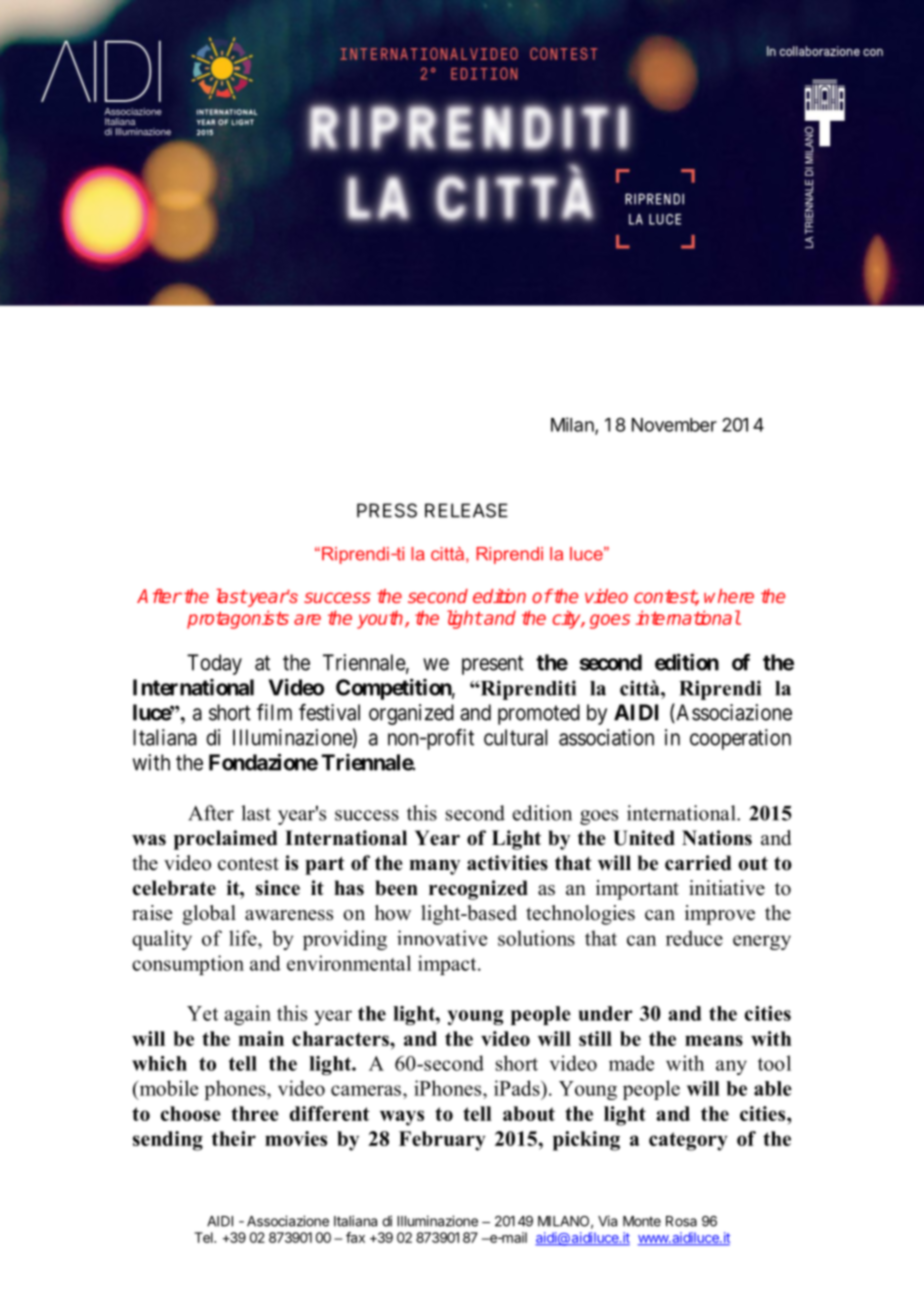 Image resolution: width=924 pixels, height=1308 pixels. What do you see at coordinates (274, 712) in the document?
I see `film` at bounding box center [274, 712].
